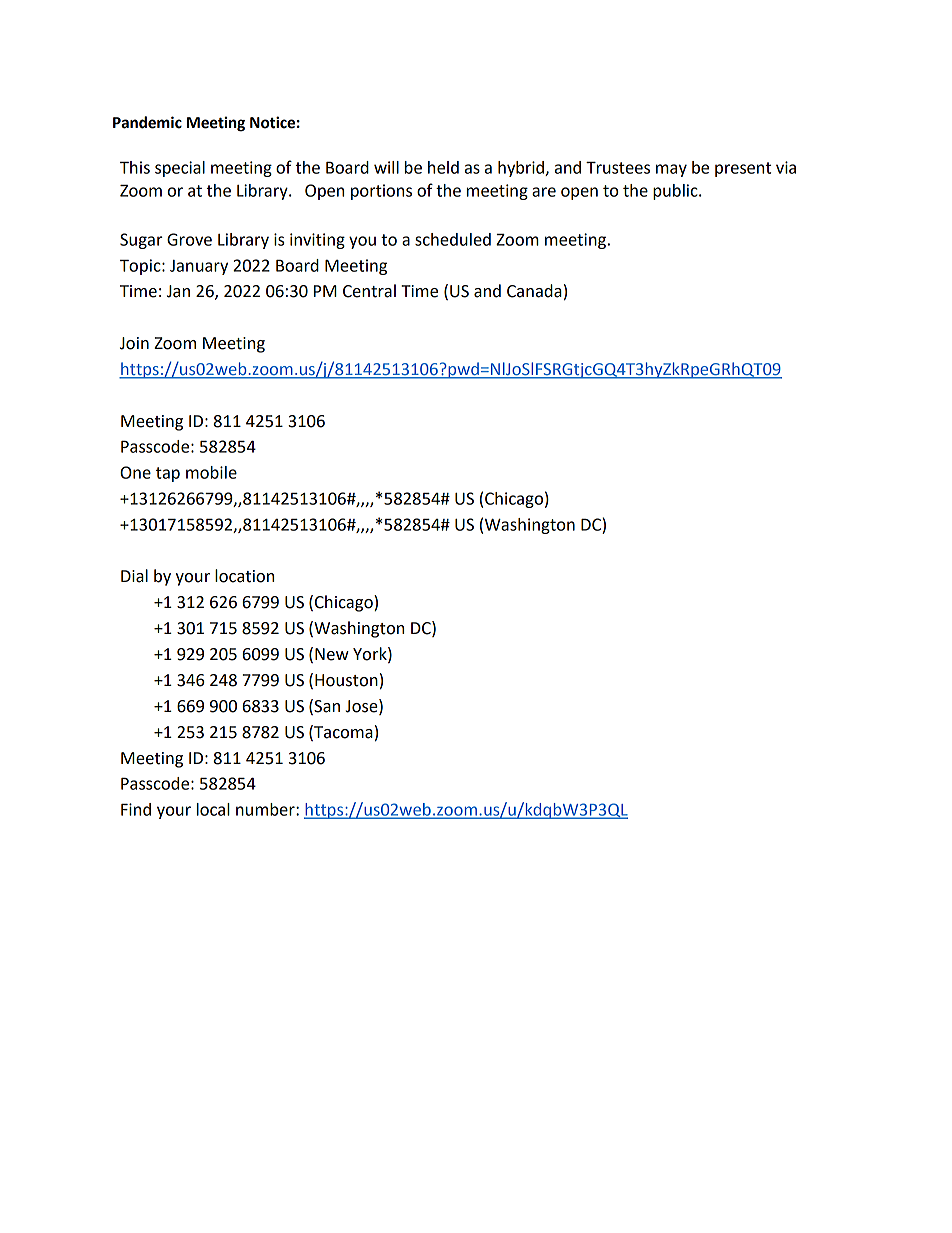 The height and width of the screenshot is (1233, 952). What do you see at coordinates (168, 474) in the screenshot?
I see `tap` at bounding box center [168, 474].
